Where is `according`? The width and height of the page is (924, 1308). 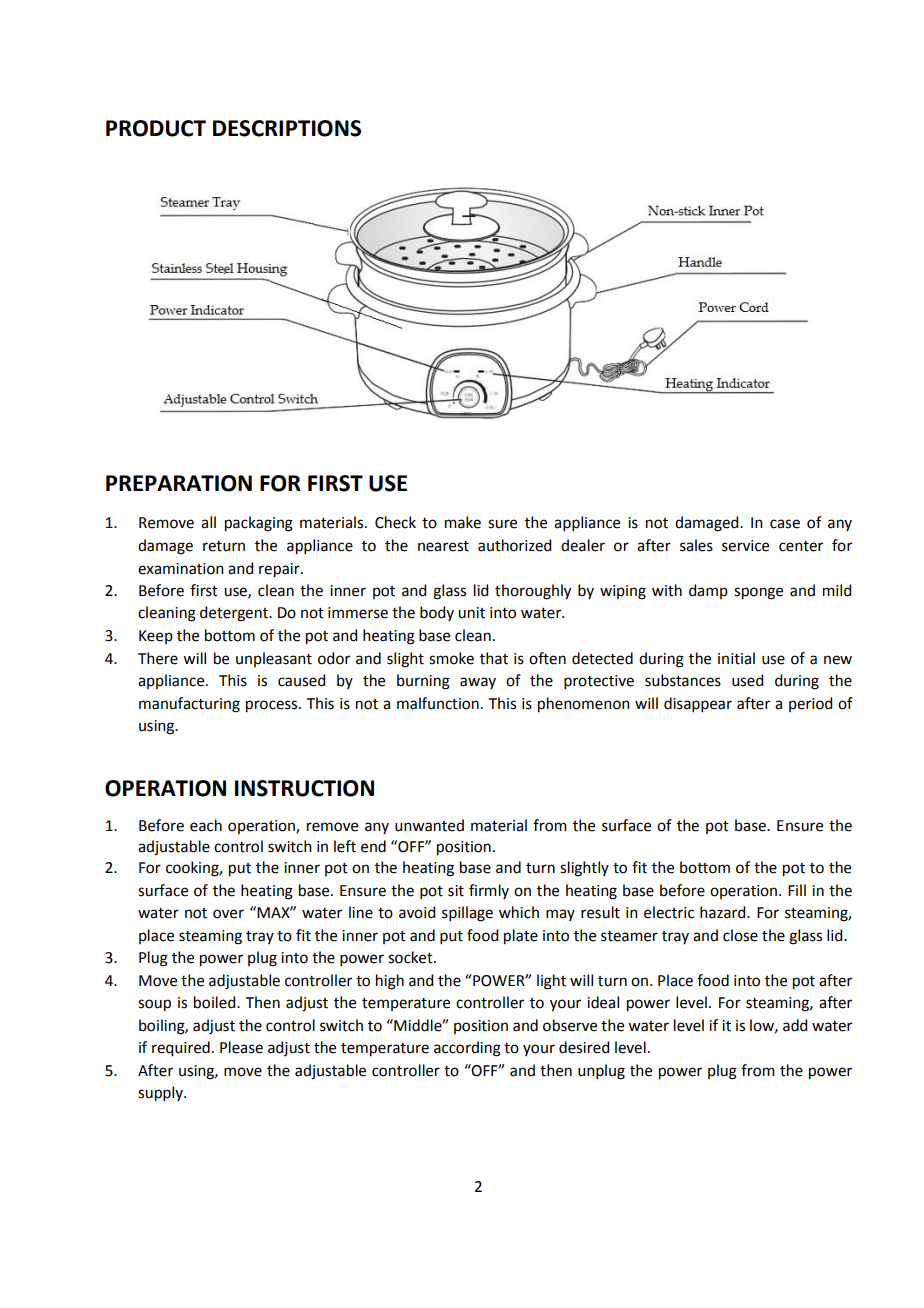
according is located at coordinates (467, 1049).
